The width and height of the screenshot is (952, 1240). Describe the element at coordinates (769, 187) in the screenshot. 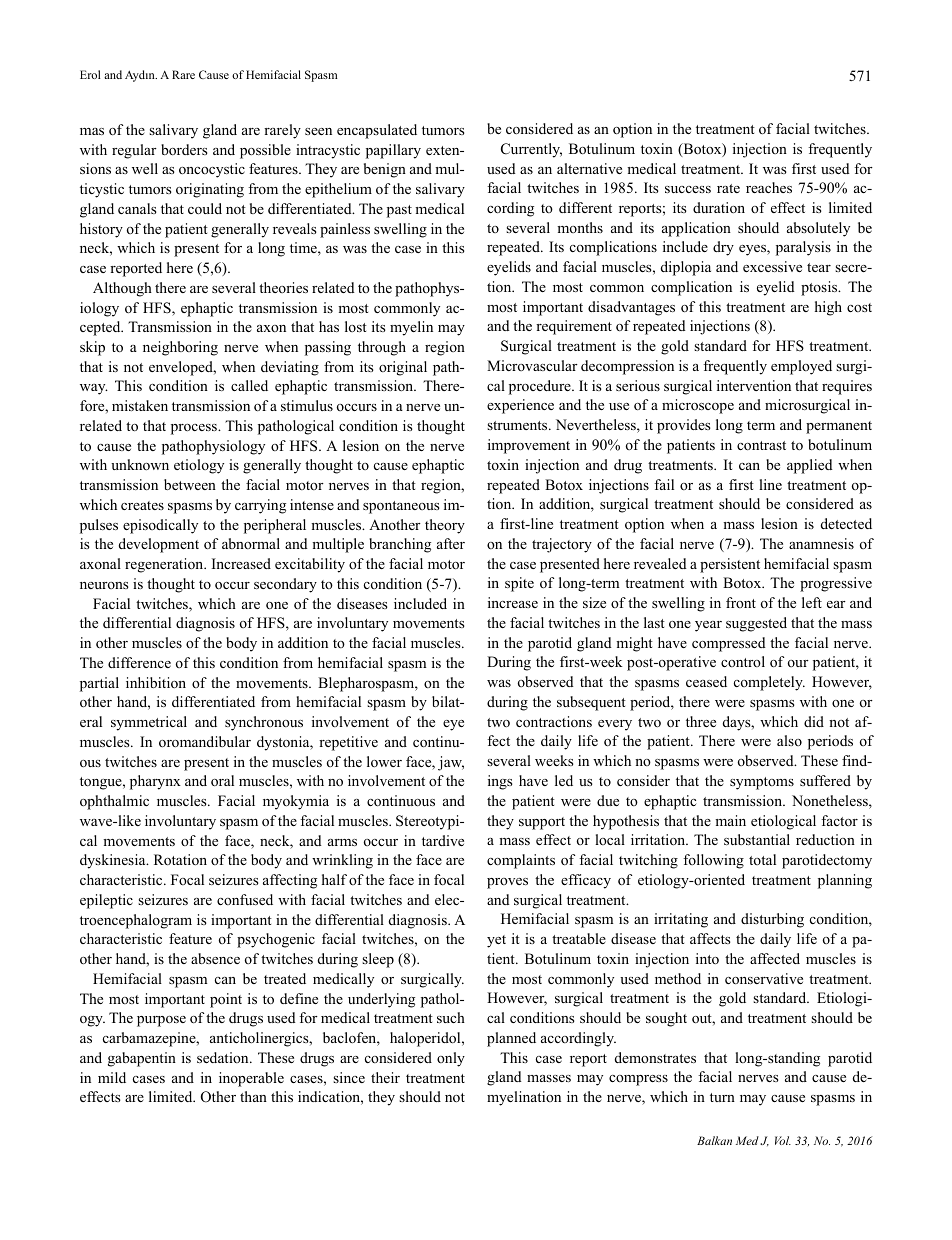

I see `reaches` at that location.
